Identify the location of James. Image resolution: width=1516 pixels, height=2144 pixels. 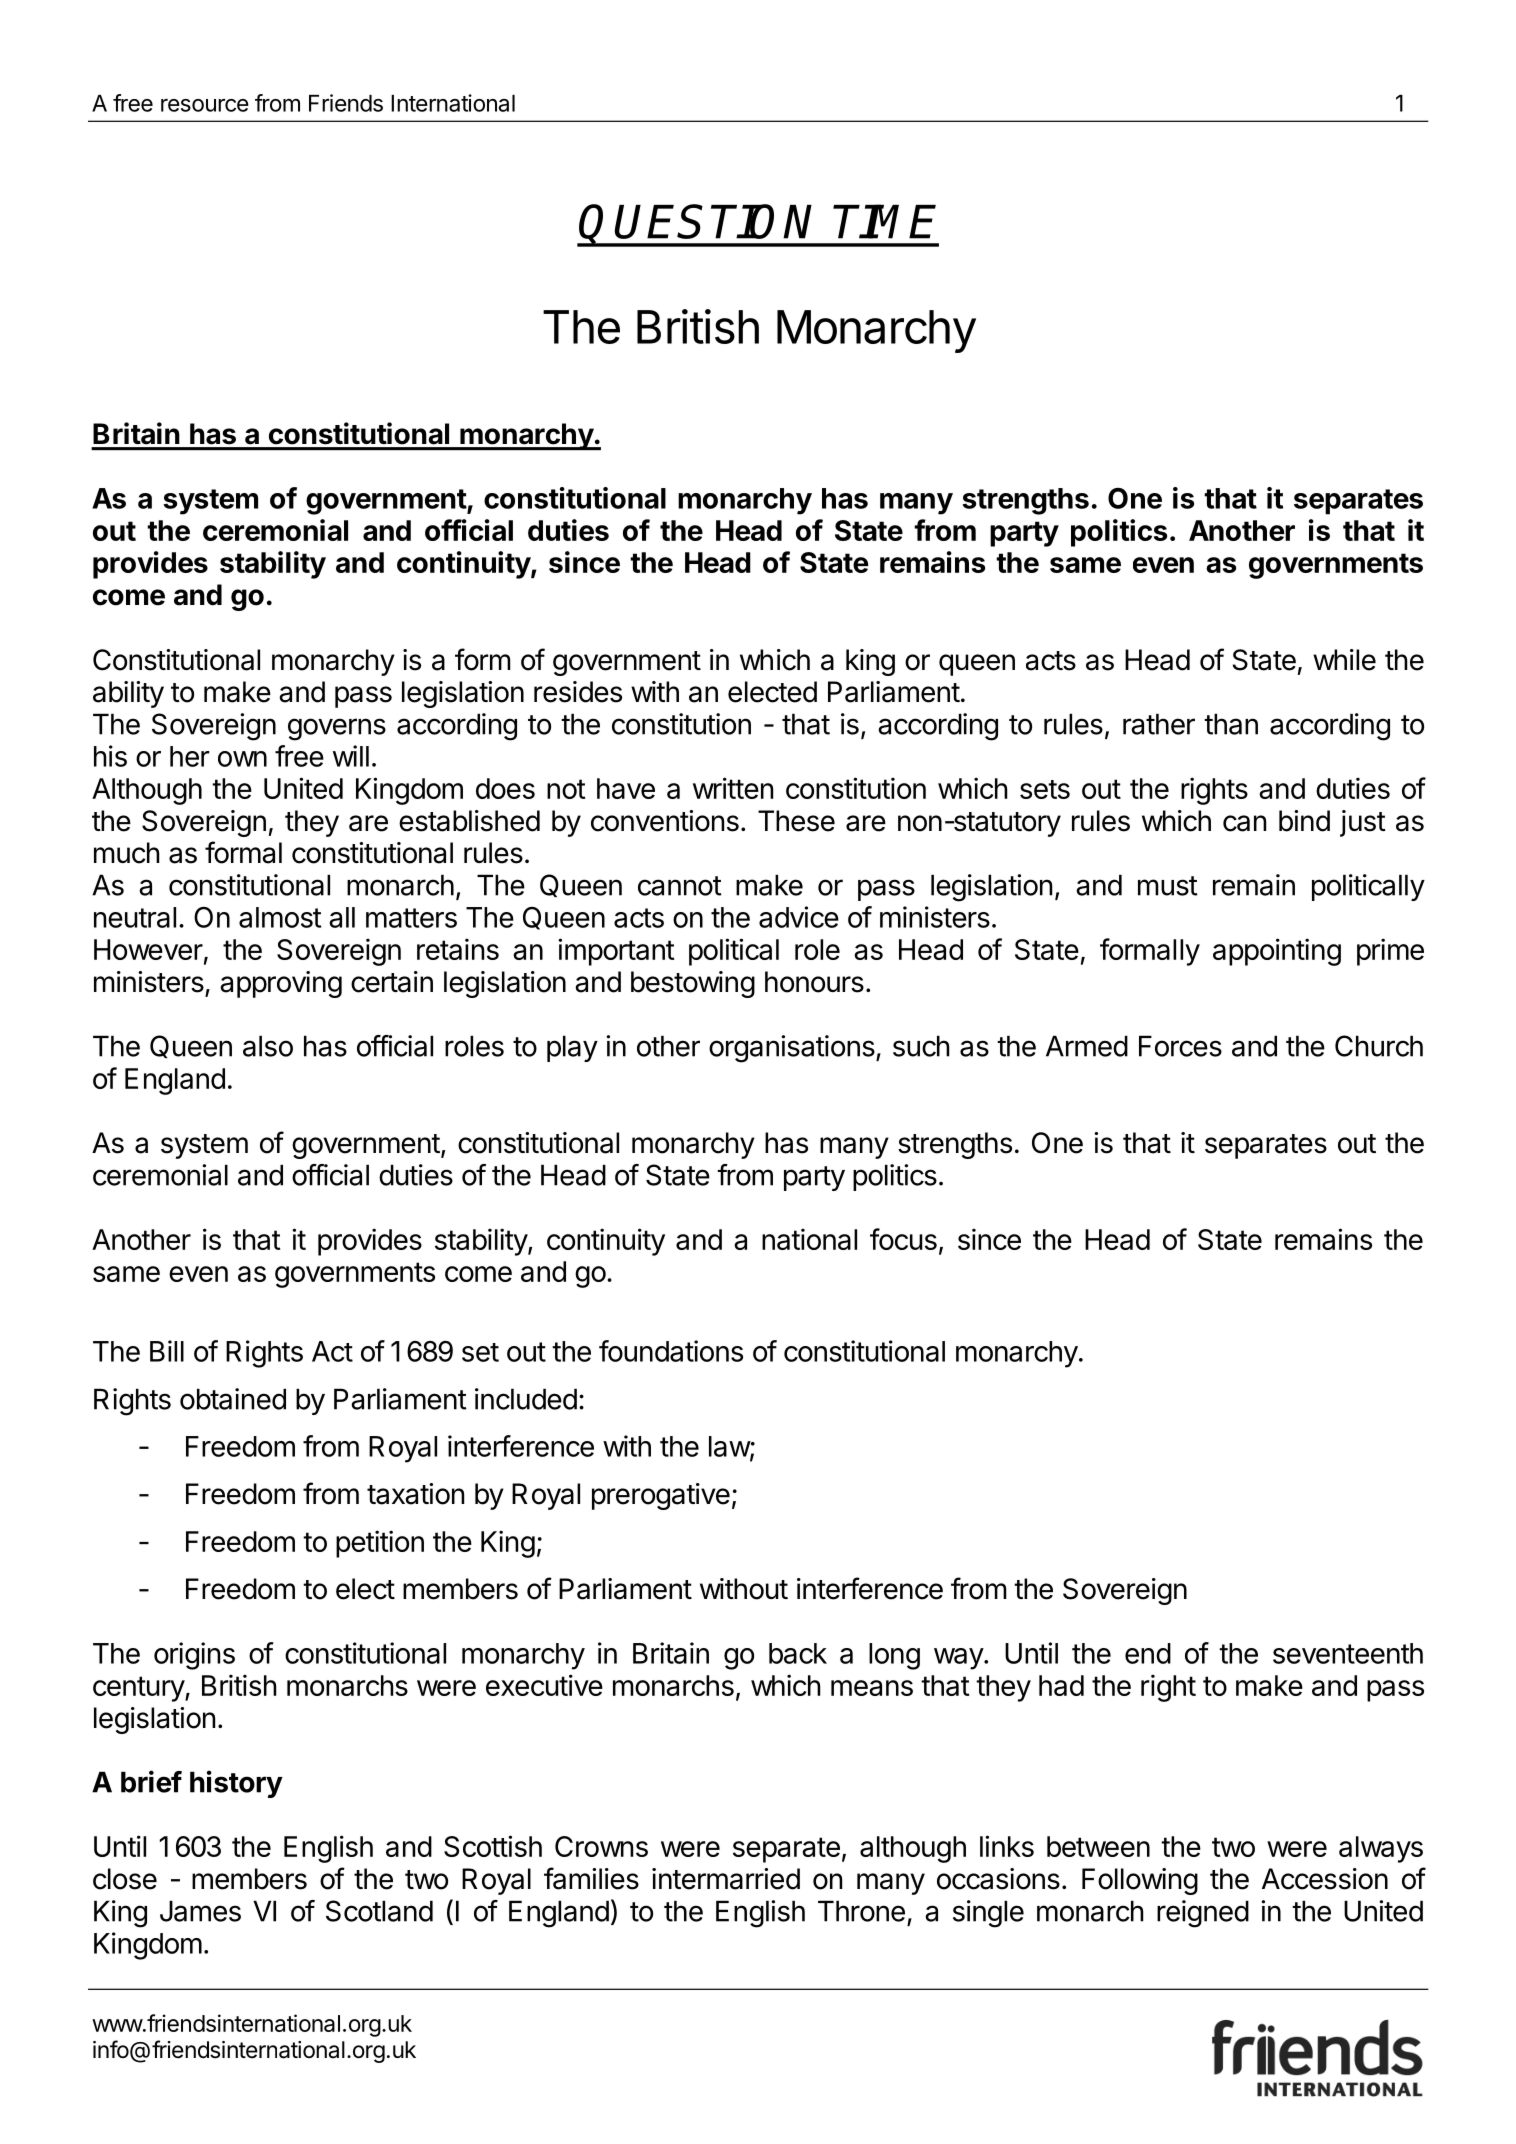
(200, 1911).
